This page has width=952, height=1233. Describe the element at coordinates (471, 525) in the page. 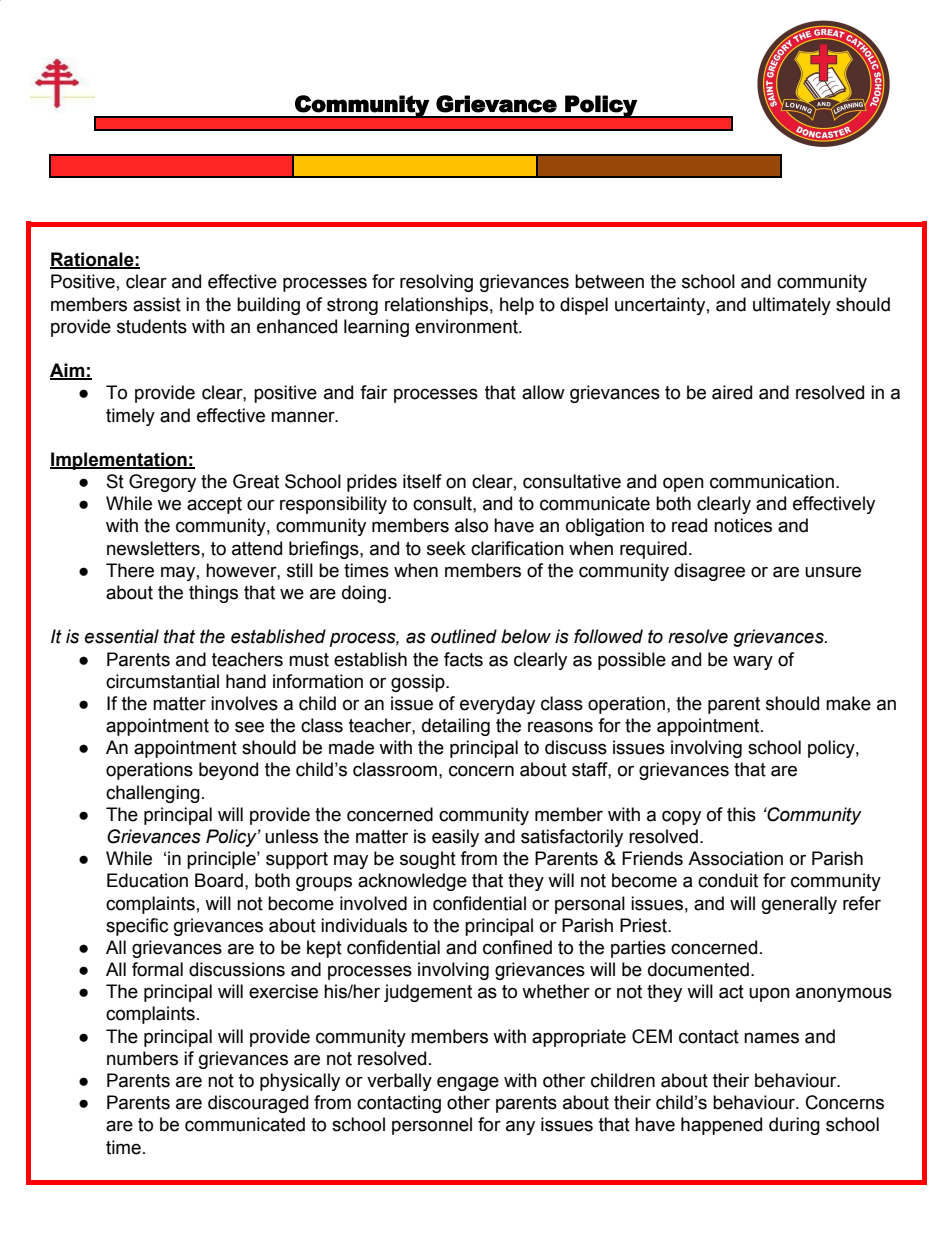

I see `also` at that location.
